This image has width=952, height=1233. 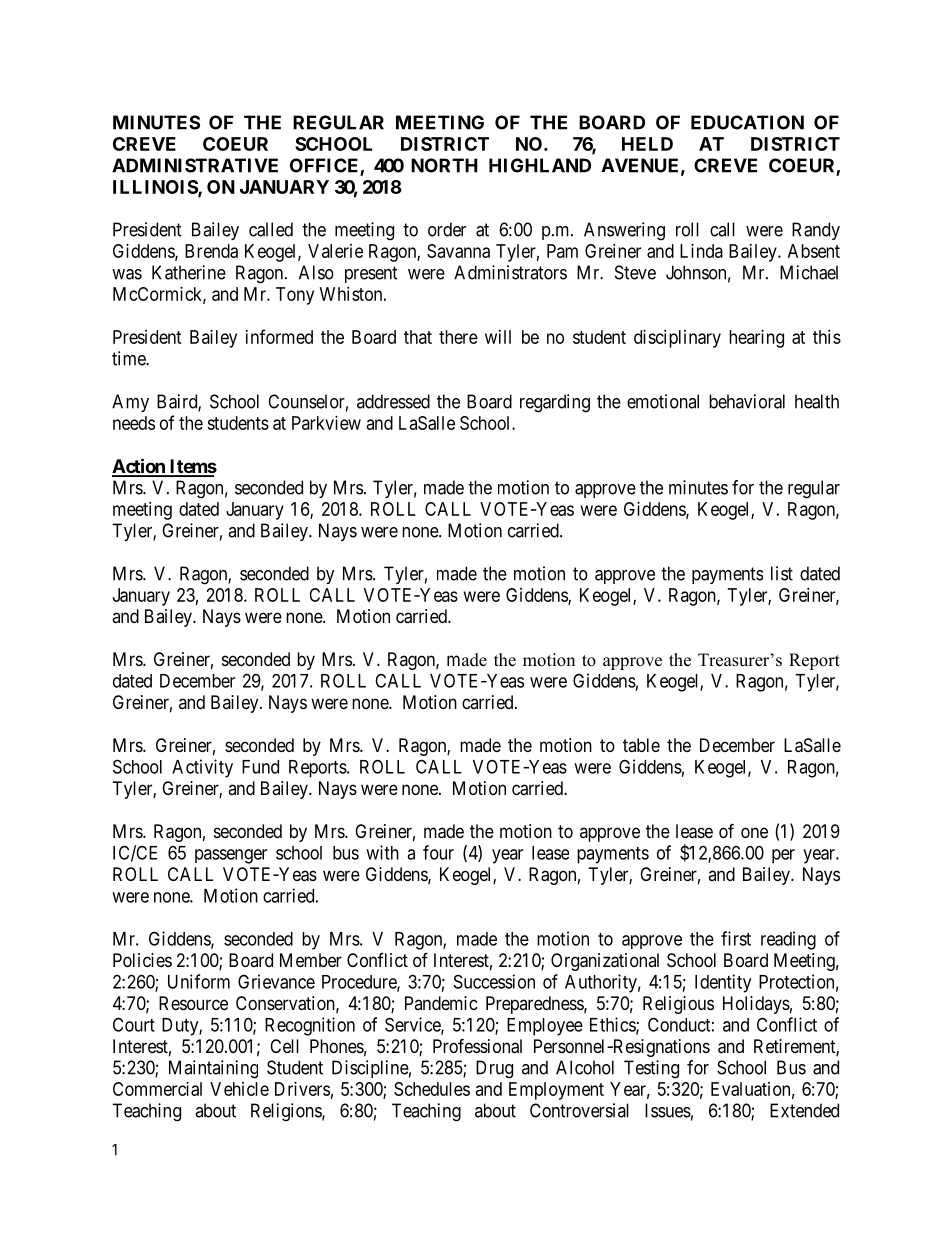 What do you see at coordinates (444, 165) in the image?
I see `NORTH` at bounding box center [444, 165].
